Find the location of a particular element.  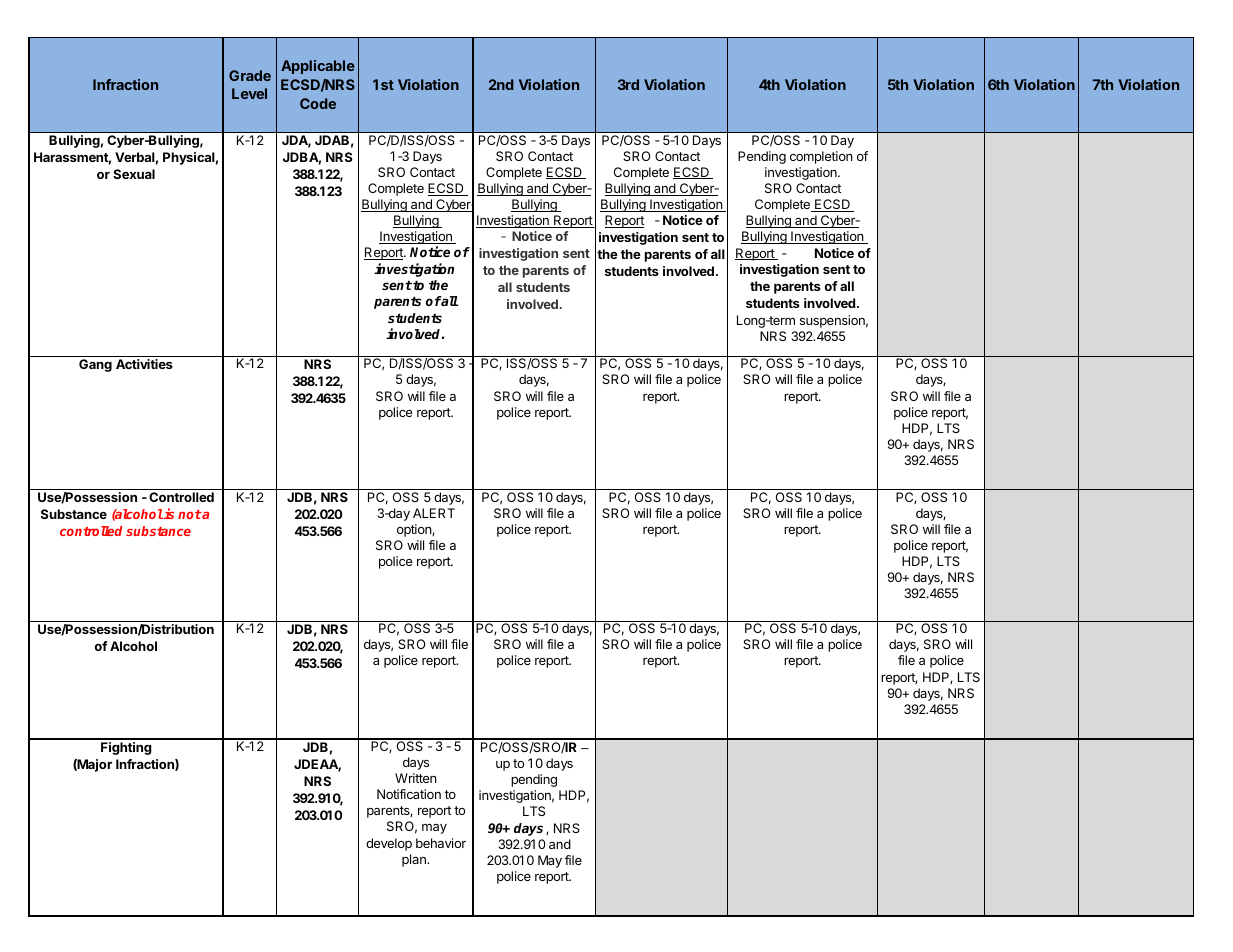

Notification is located at coordinates (409, 794).
